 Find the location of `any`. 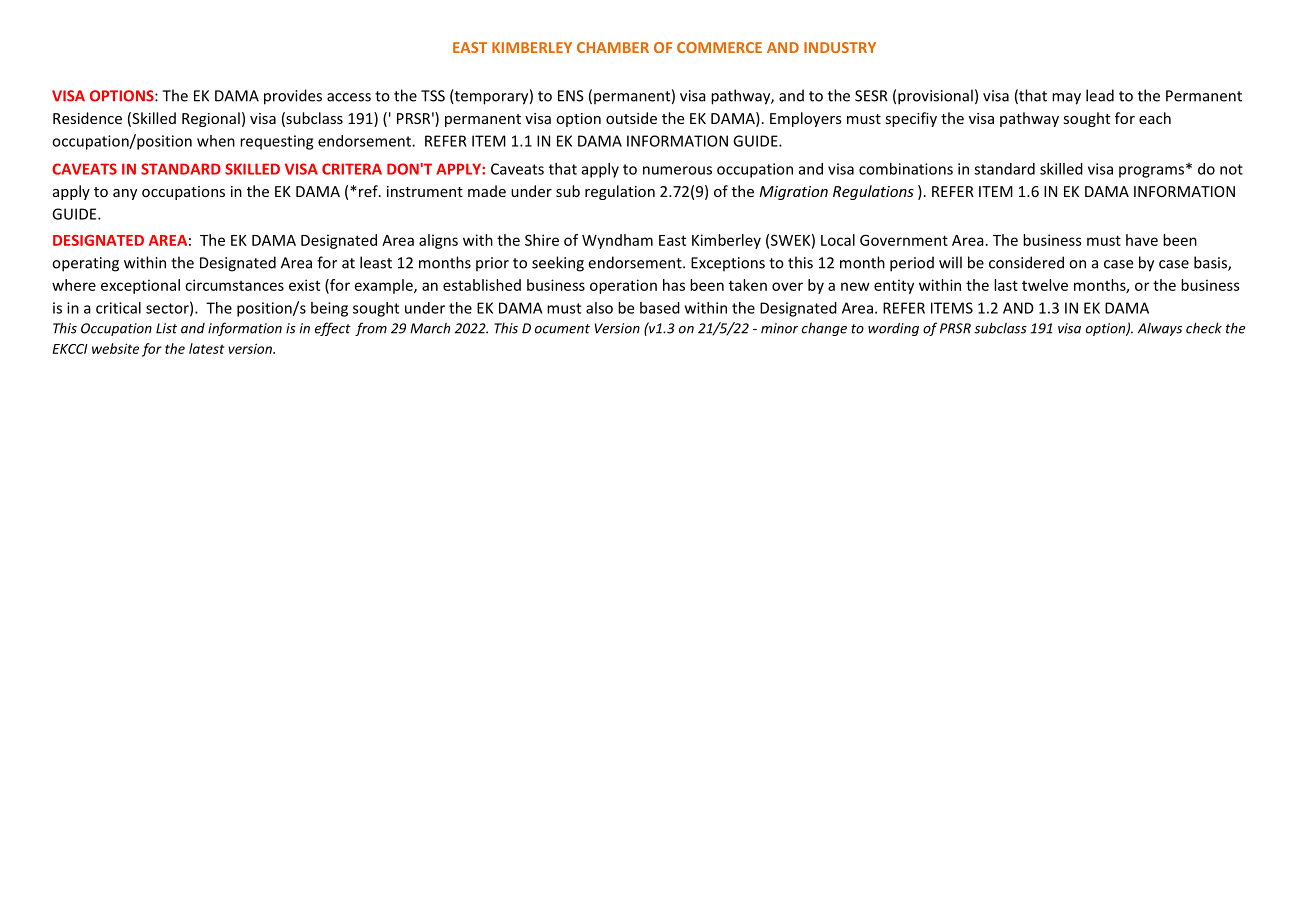

any is located at coordinates (125, 194).
